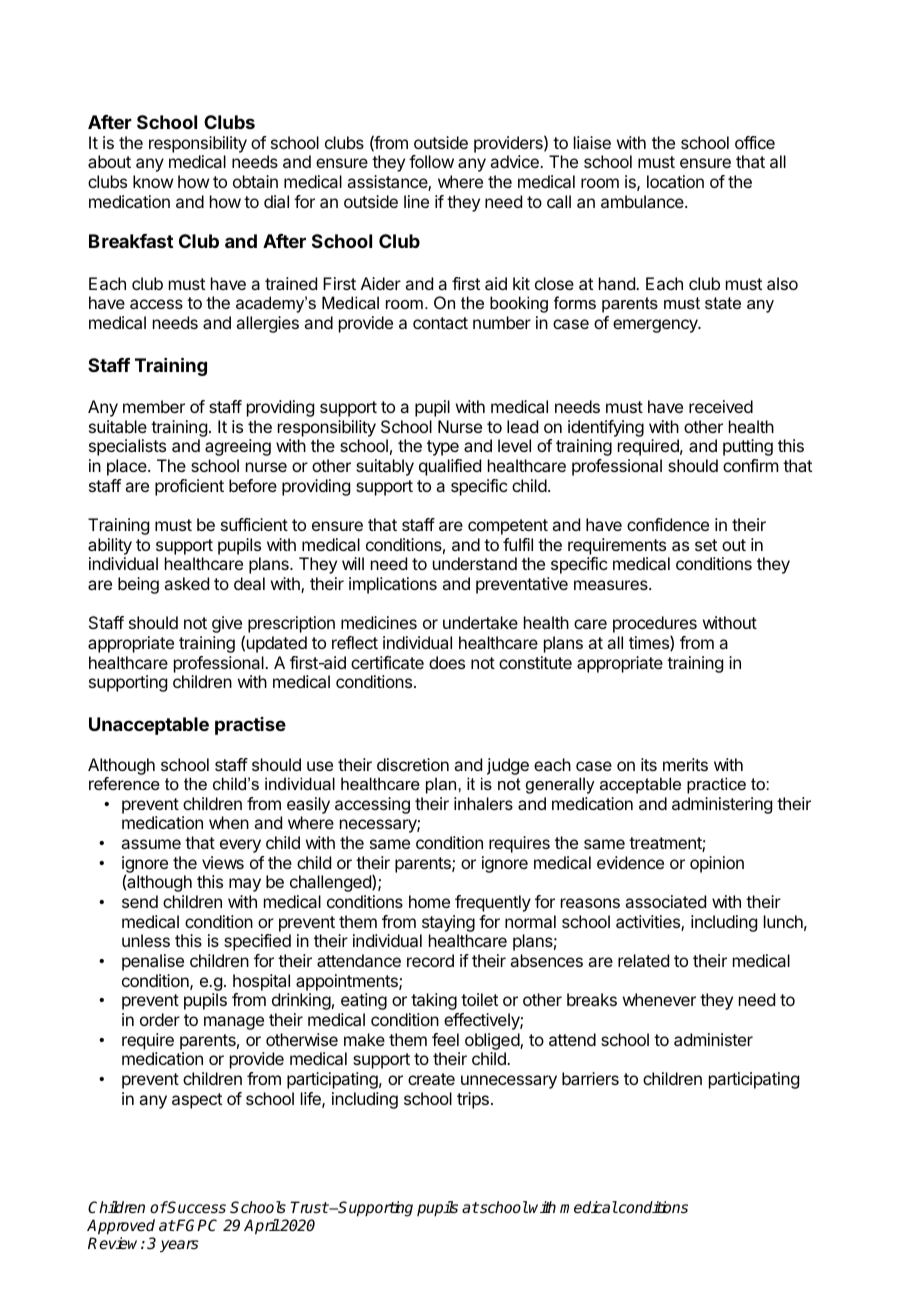 The width and height of the document is (924, 1308). I want to click on barriers, so click(590, 1078).
